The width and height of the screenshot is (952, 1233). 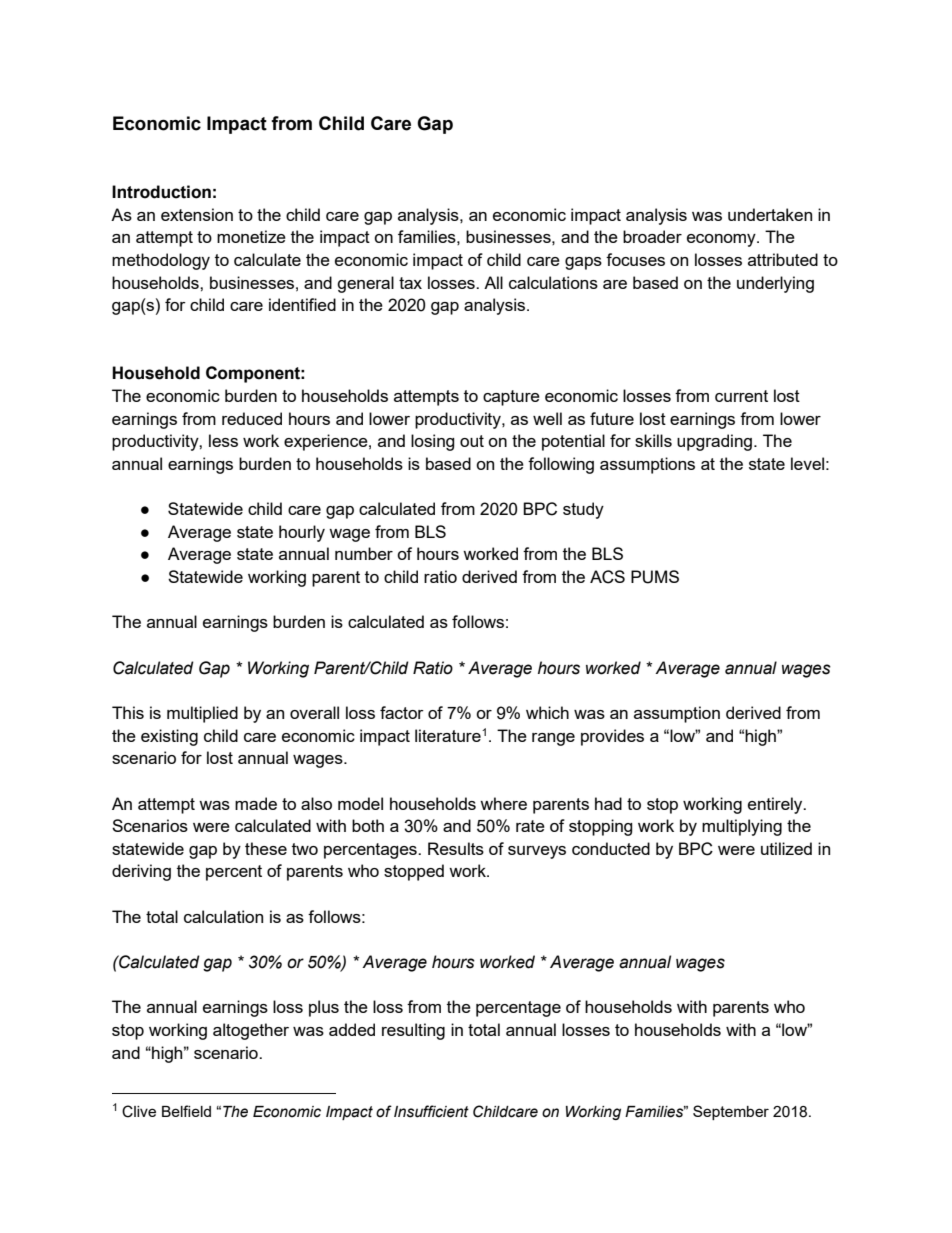 I want to click on upgrading, so click(x=714, y=442).
